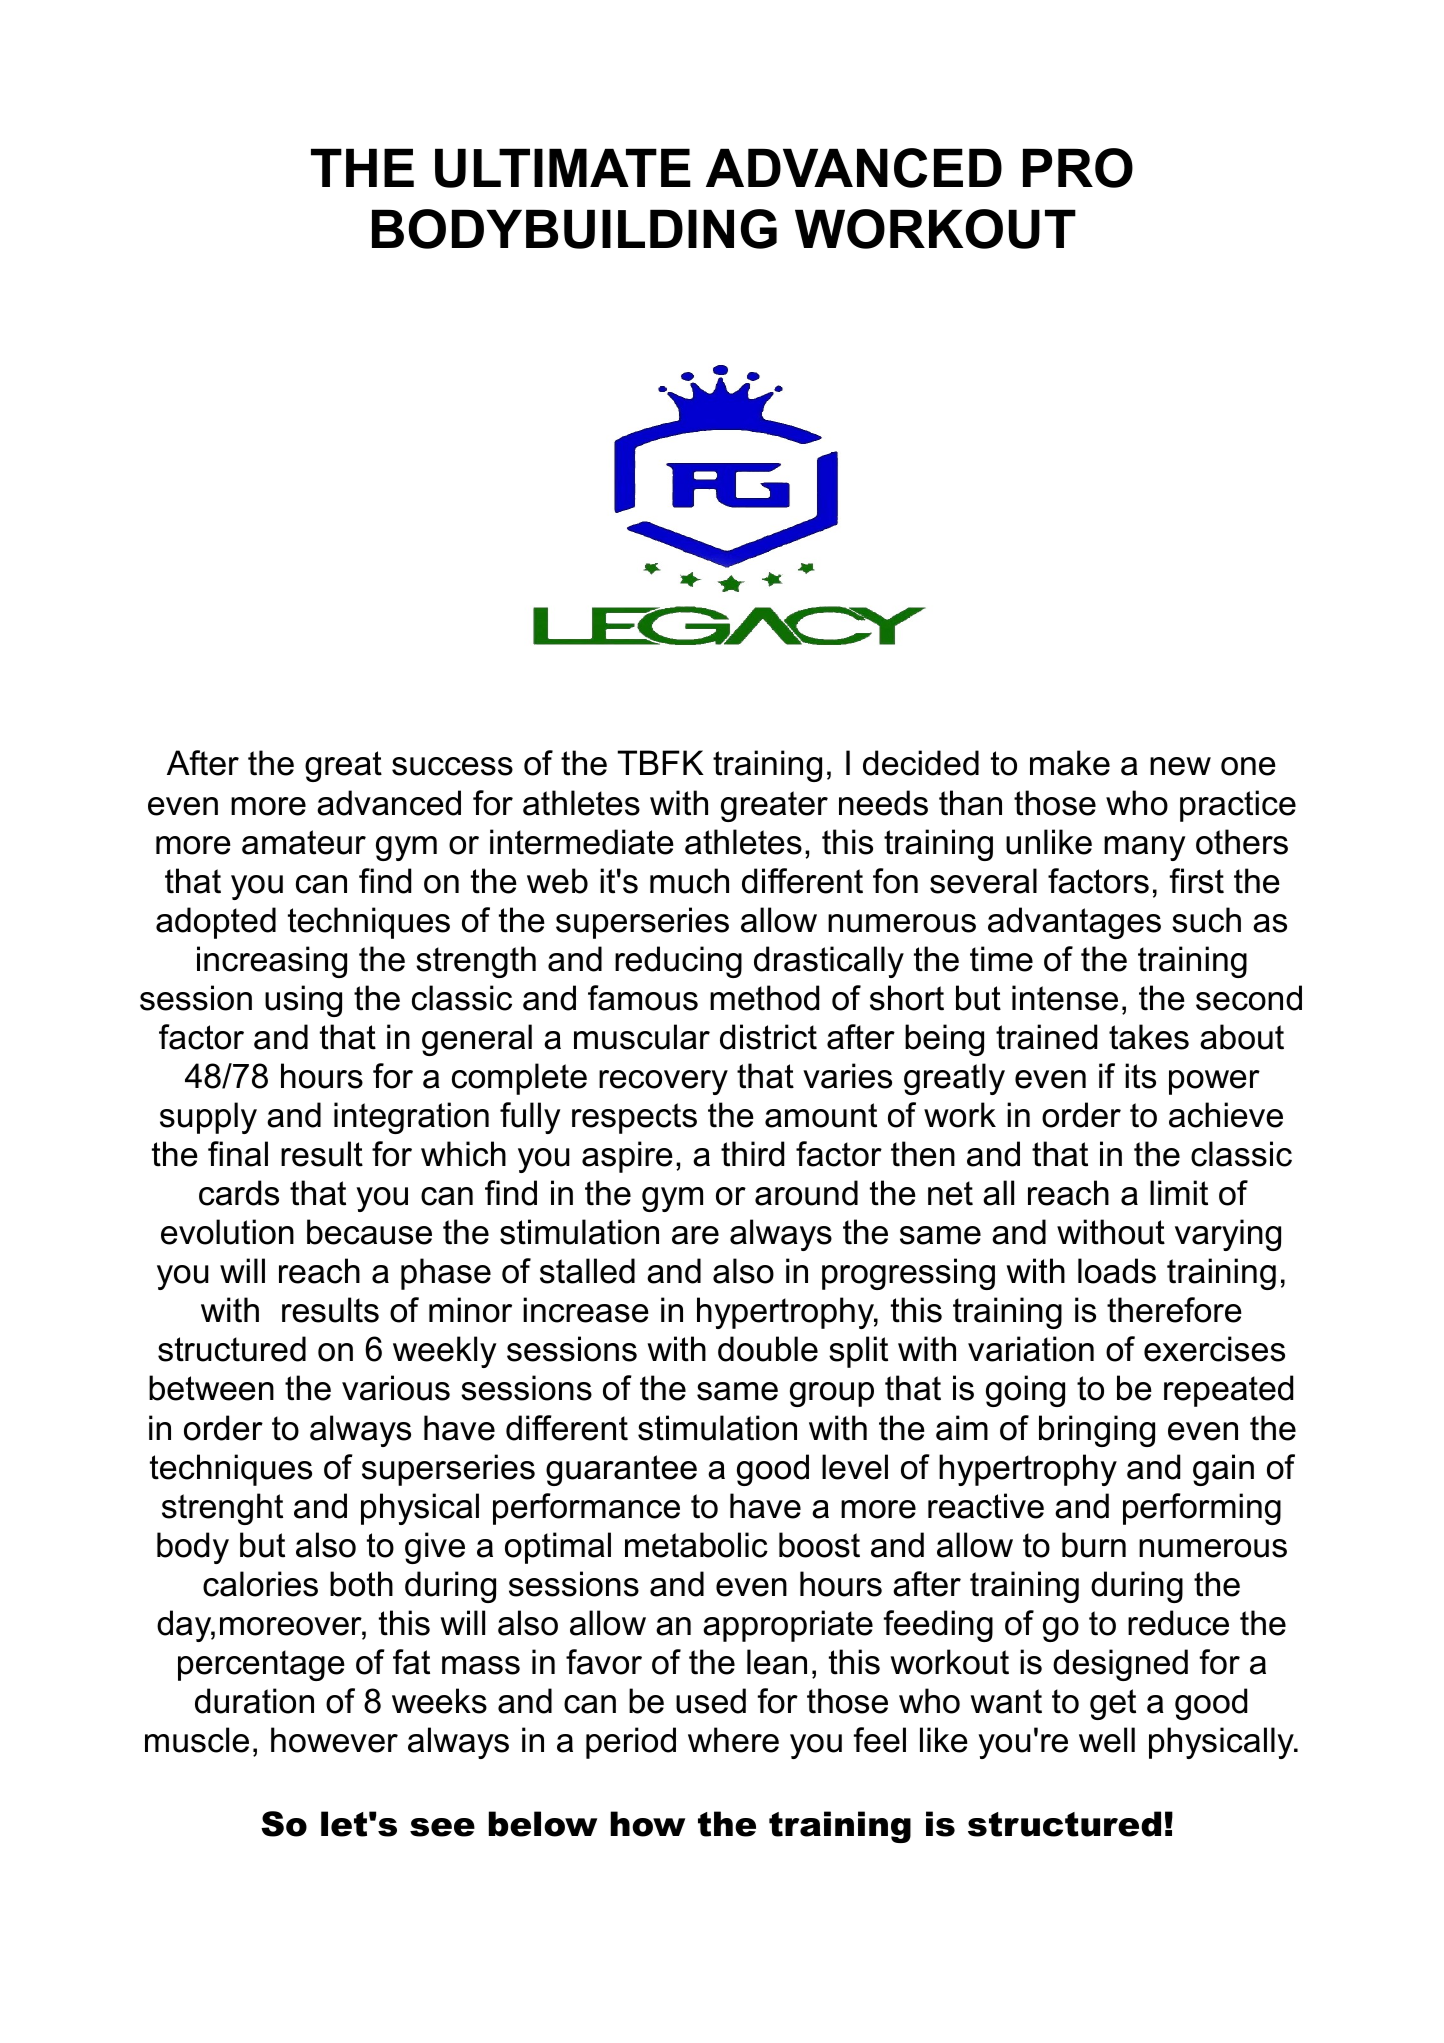 The height and width of the page is (2043, 1444). What do you see at coordinates (695, 1235) in the page?
I see `are` at bounding box center [695, 1235].
